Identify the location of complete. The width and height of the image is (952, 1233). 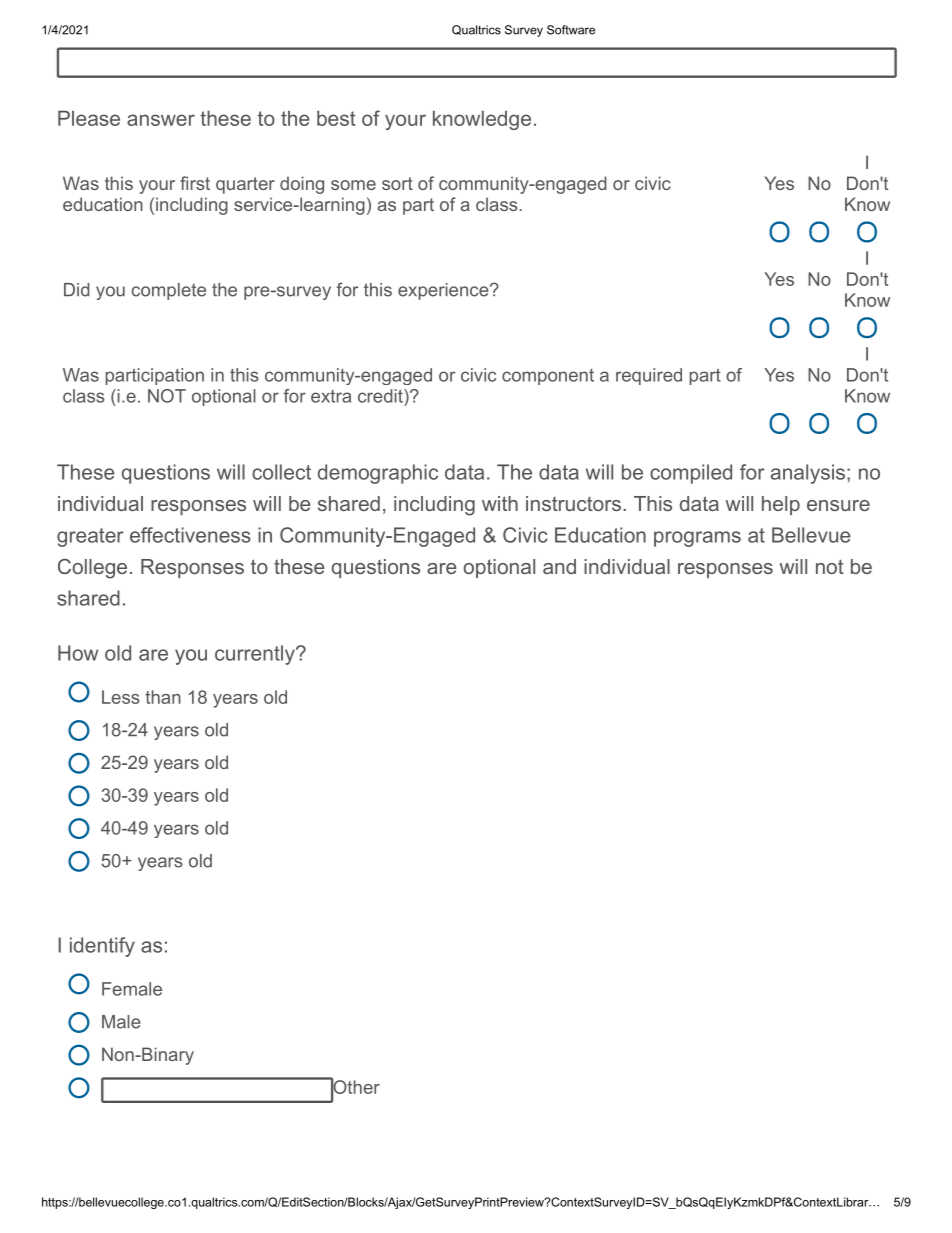
(169, 291).
